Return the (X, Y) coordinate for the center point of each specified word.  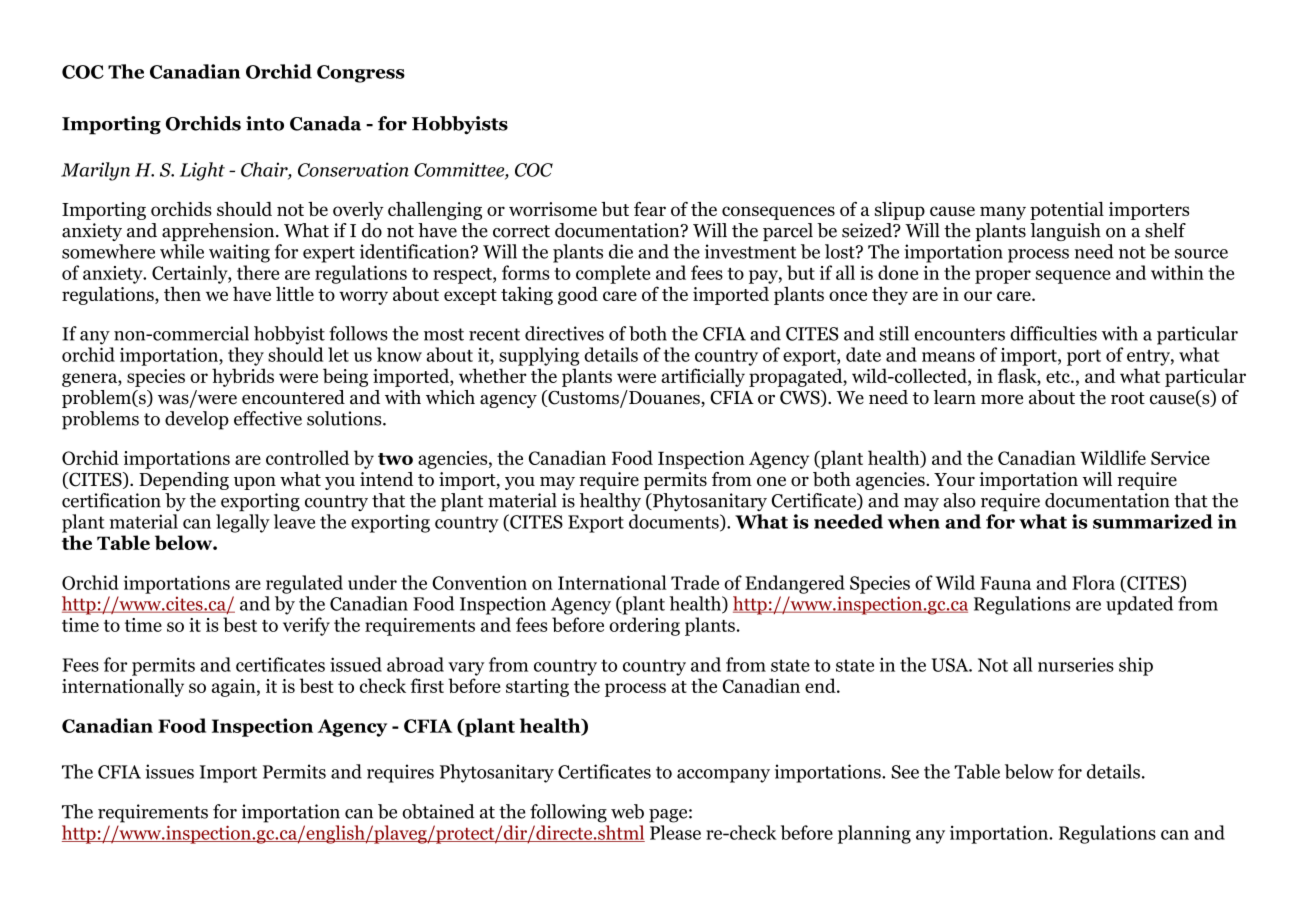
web (627, 811)
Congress (361, 74)
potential (1067, 211)
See (905, 772)
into (265, 123)
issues (169, 771)
